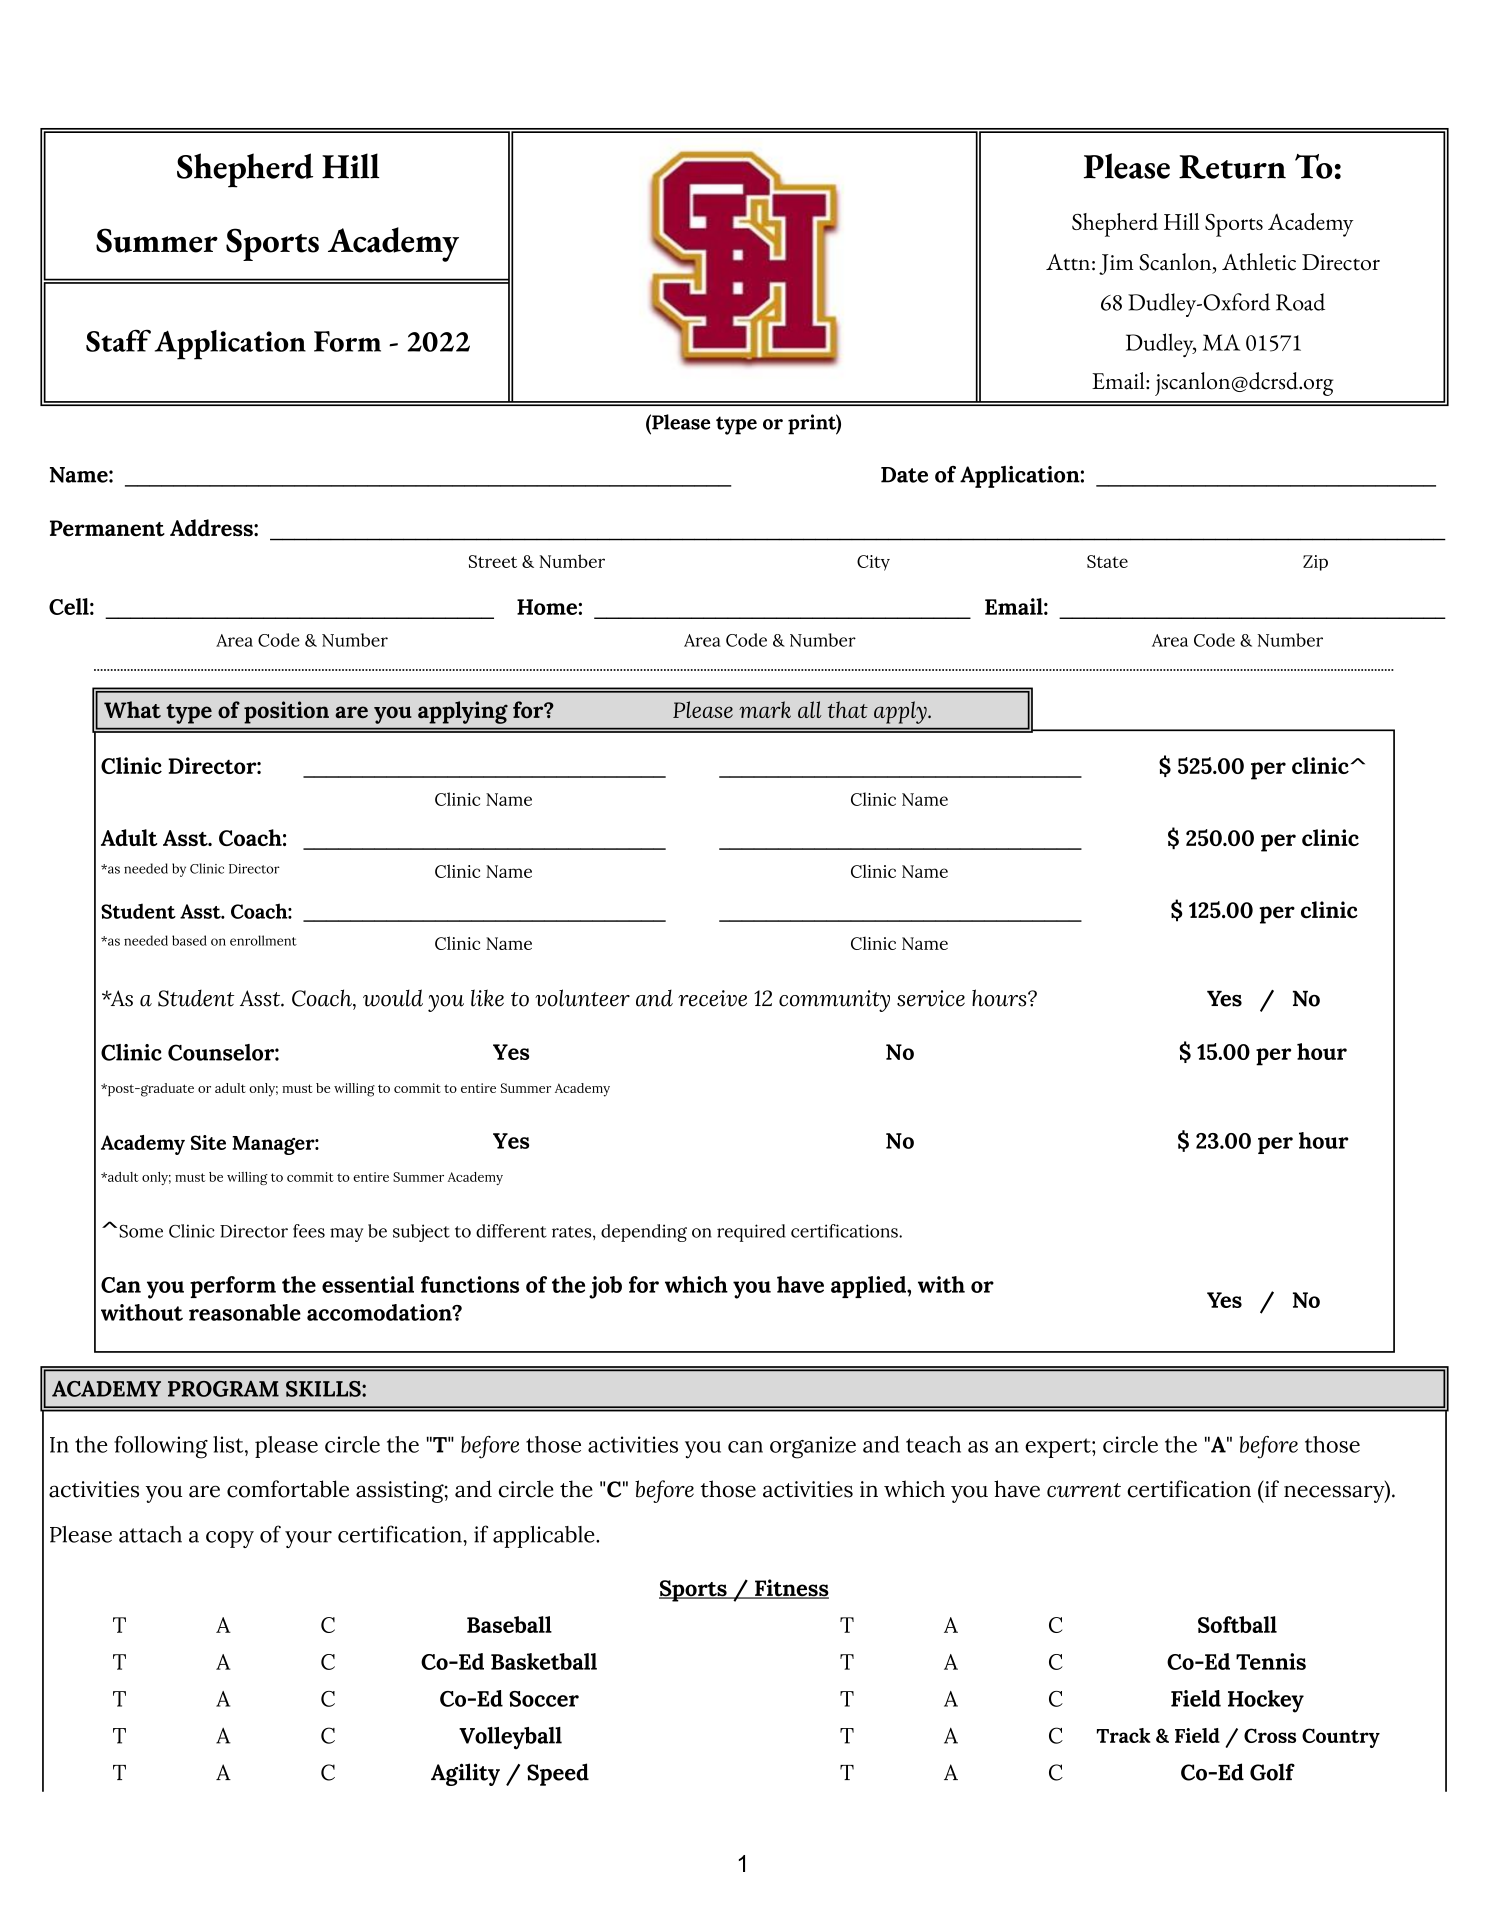  Describe the element at coordinates (1232, 167) in the image. I see `Return` at that location.
